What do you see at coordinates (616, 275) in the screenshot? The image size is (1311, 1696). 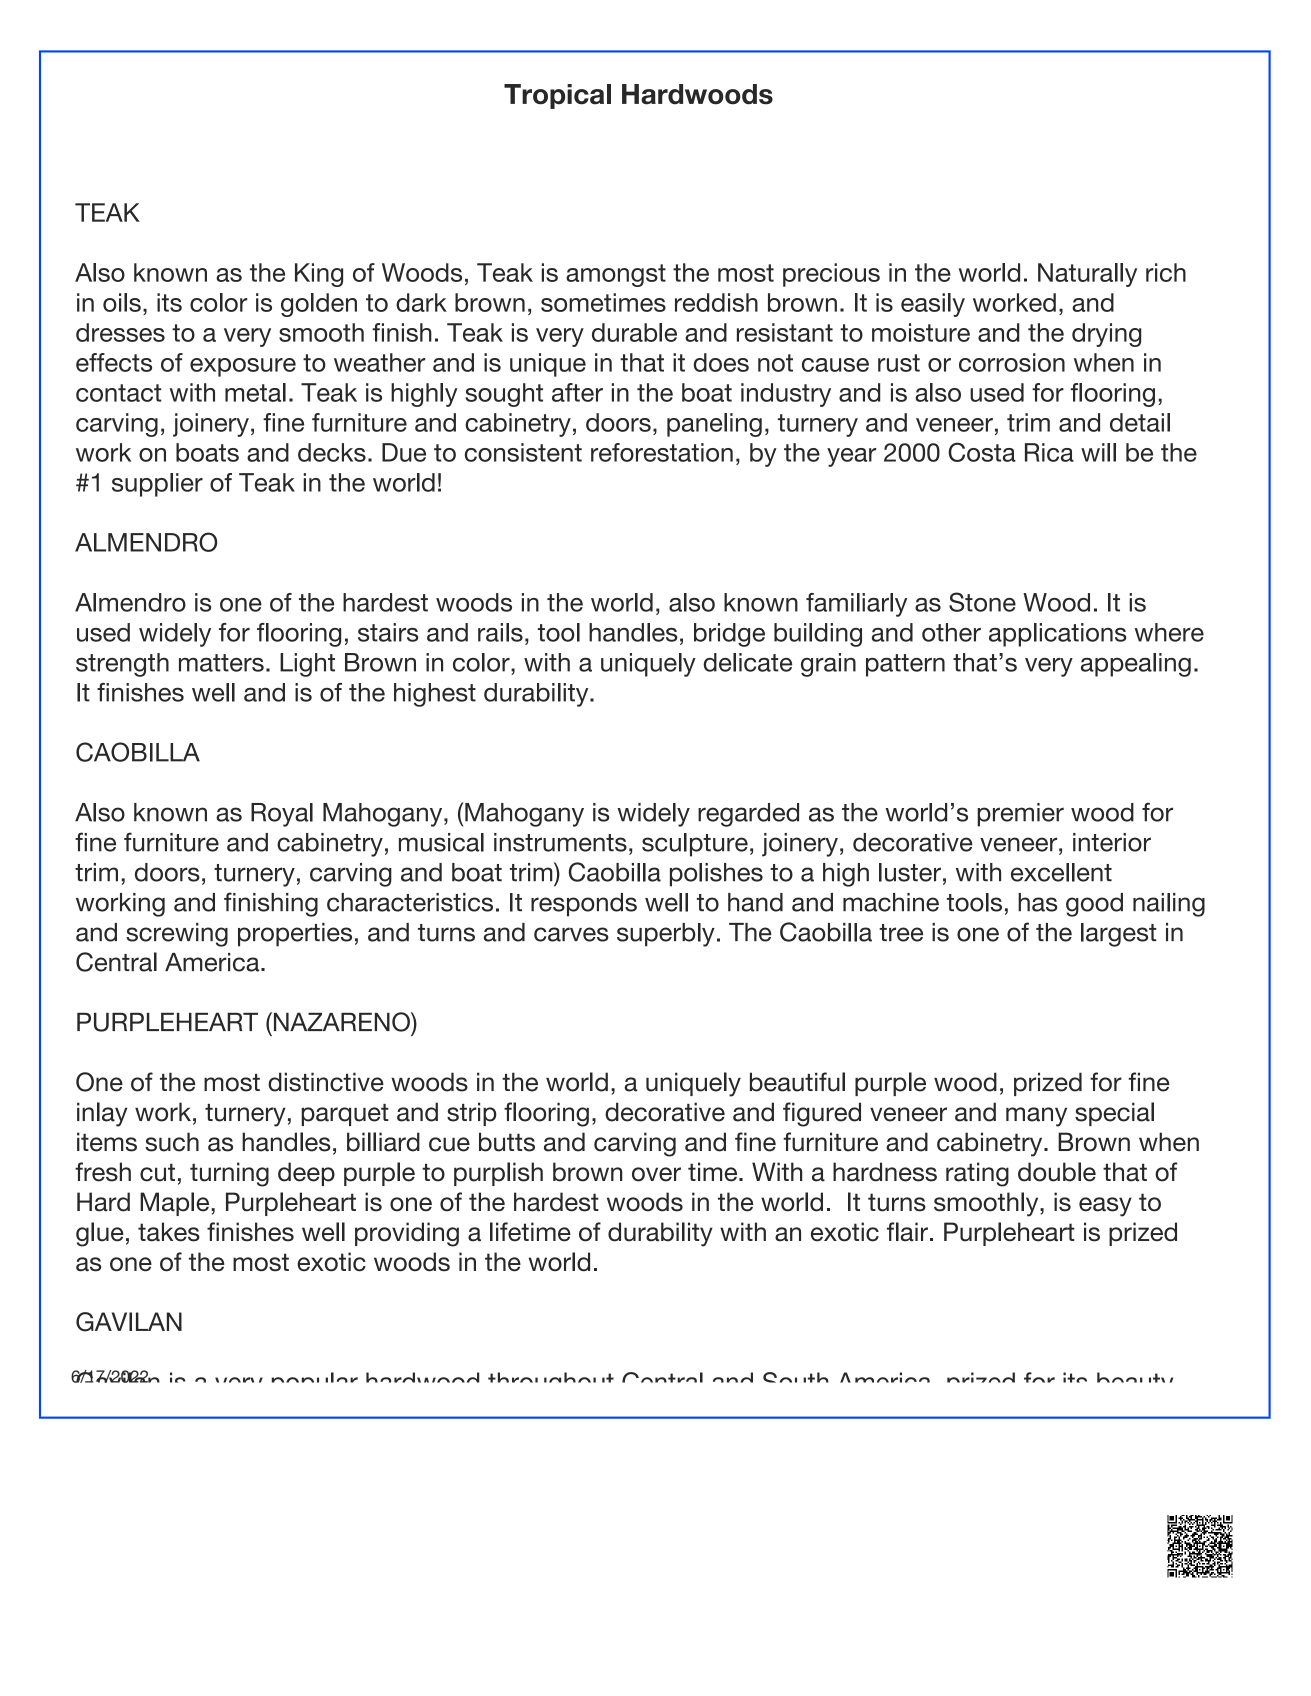 I see `amongst` at bounding box center [616, 275].
